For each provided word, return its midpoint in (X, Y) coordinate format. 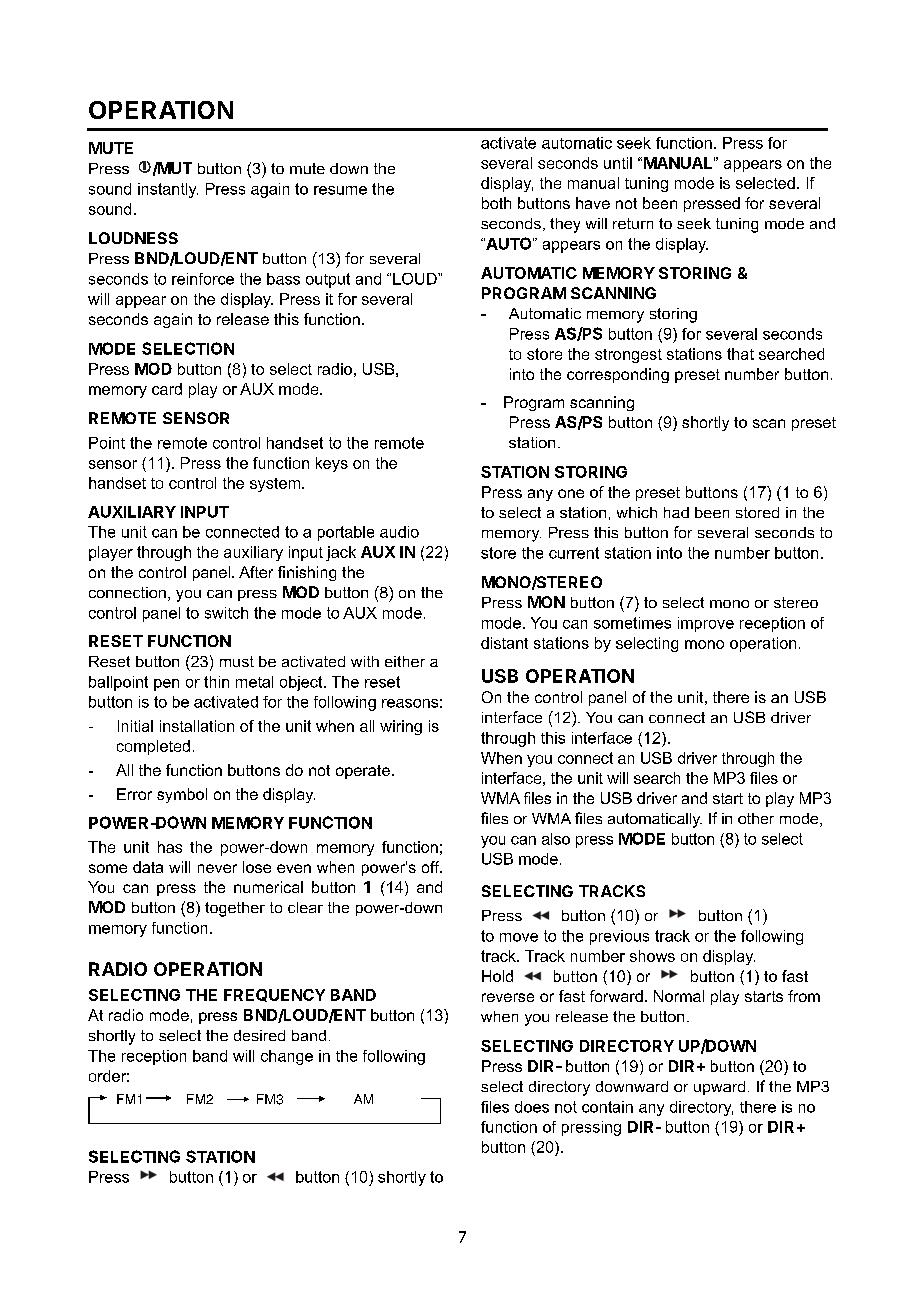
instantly (168, 190)
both (496, 203)
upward (719, 1088)
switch (226, 613)
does (532, 1107)
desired (259, 1035)
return (633, 223)
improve (706, 624)
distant (504, 643)
